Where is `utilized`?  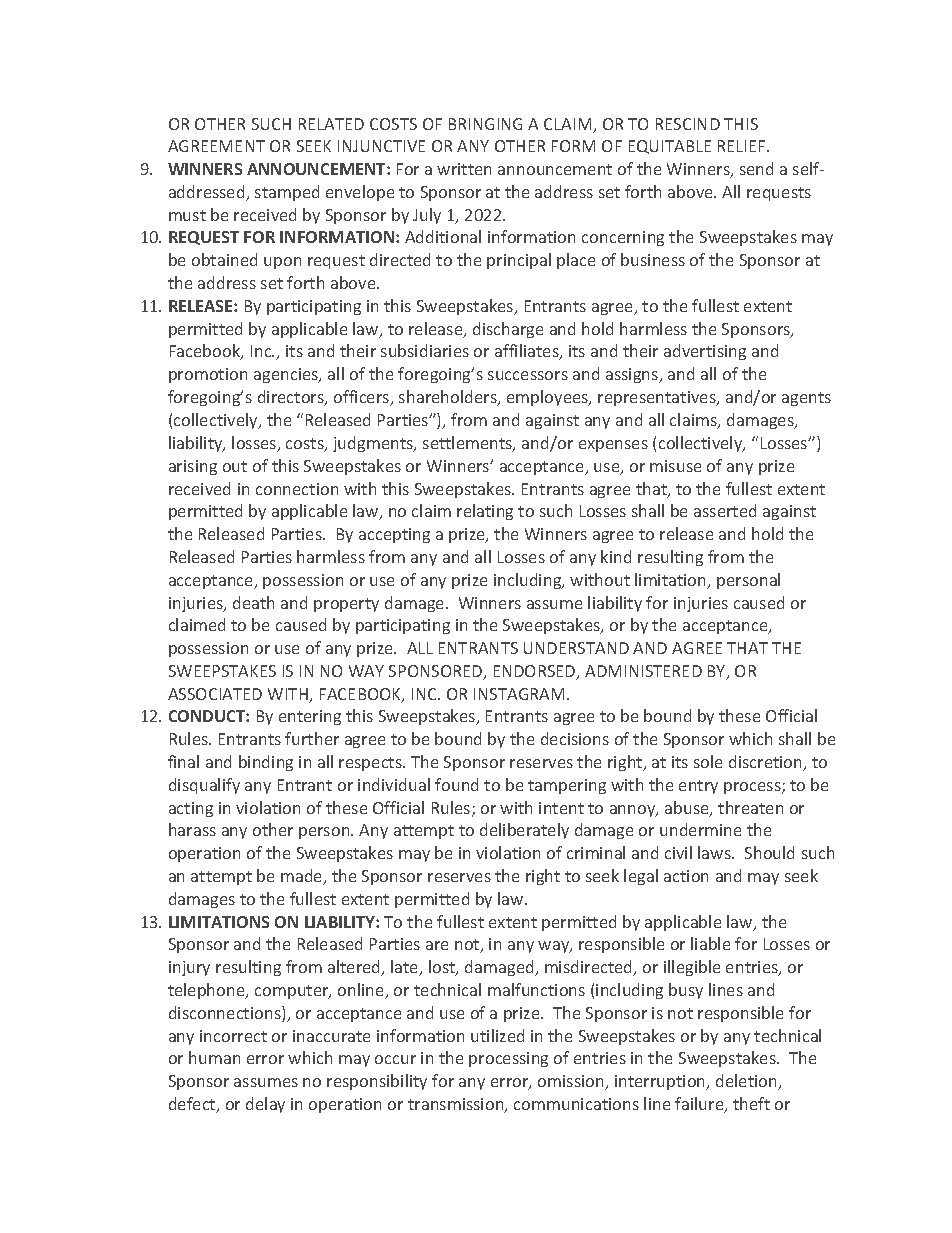 utilized is located at coordinates (497, 1035).
